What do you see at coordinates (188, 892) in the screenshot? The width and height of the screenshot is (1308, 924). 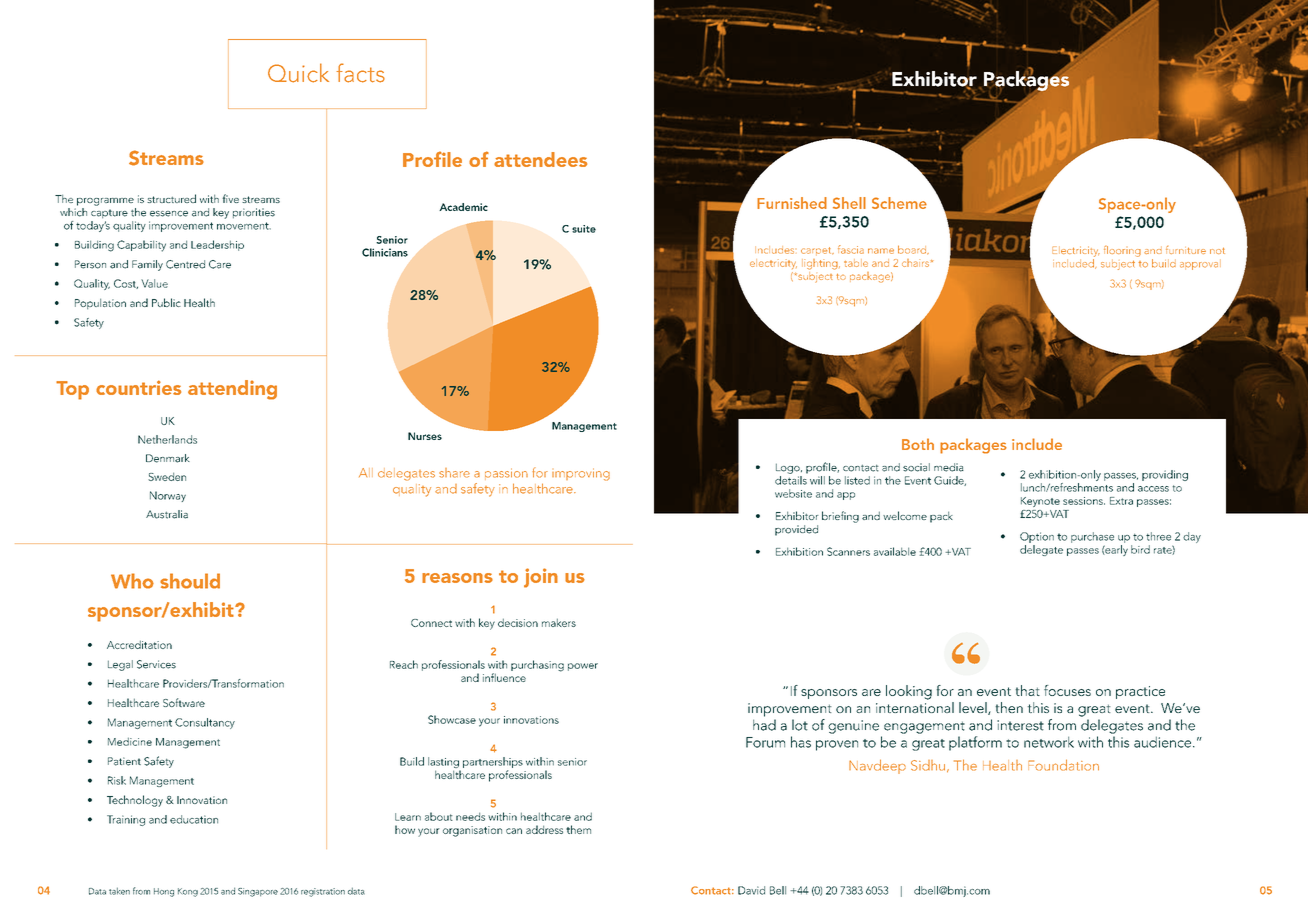 I see `Kong` at bounding box center [188, 892].
